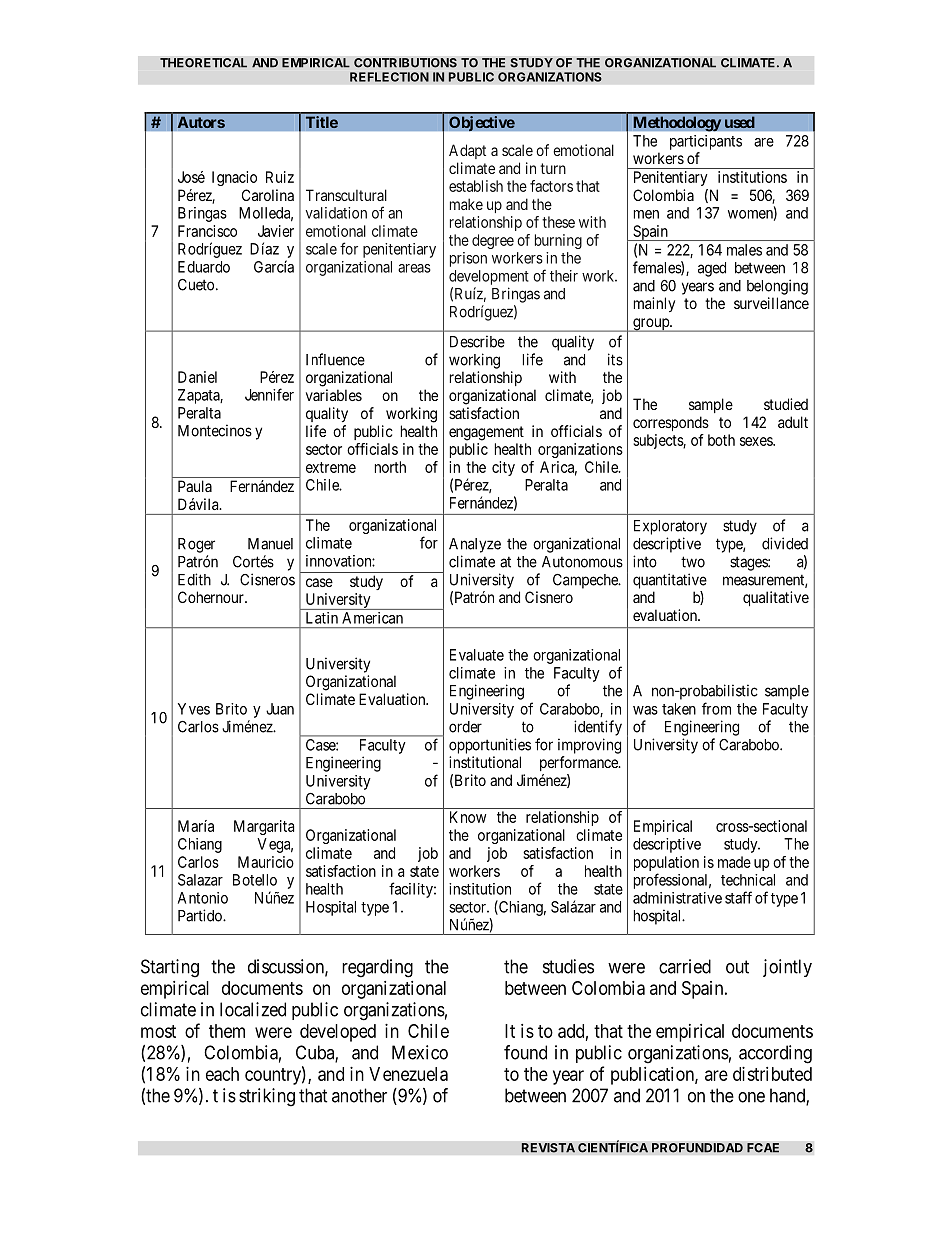 Image resolution: width=952 pixels, height=1233 pixels. Describe the element at coordinates (670, 581) in the document. I see `quantitative` at that location.
